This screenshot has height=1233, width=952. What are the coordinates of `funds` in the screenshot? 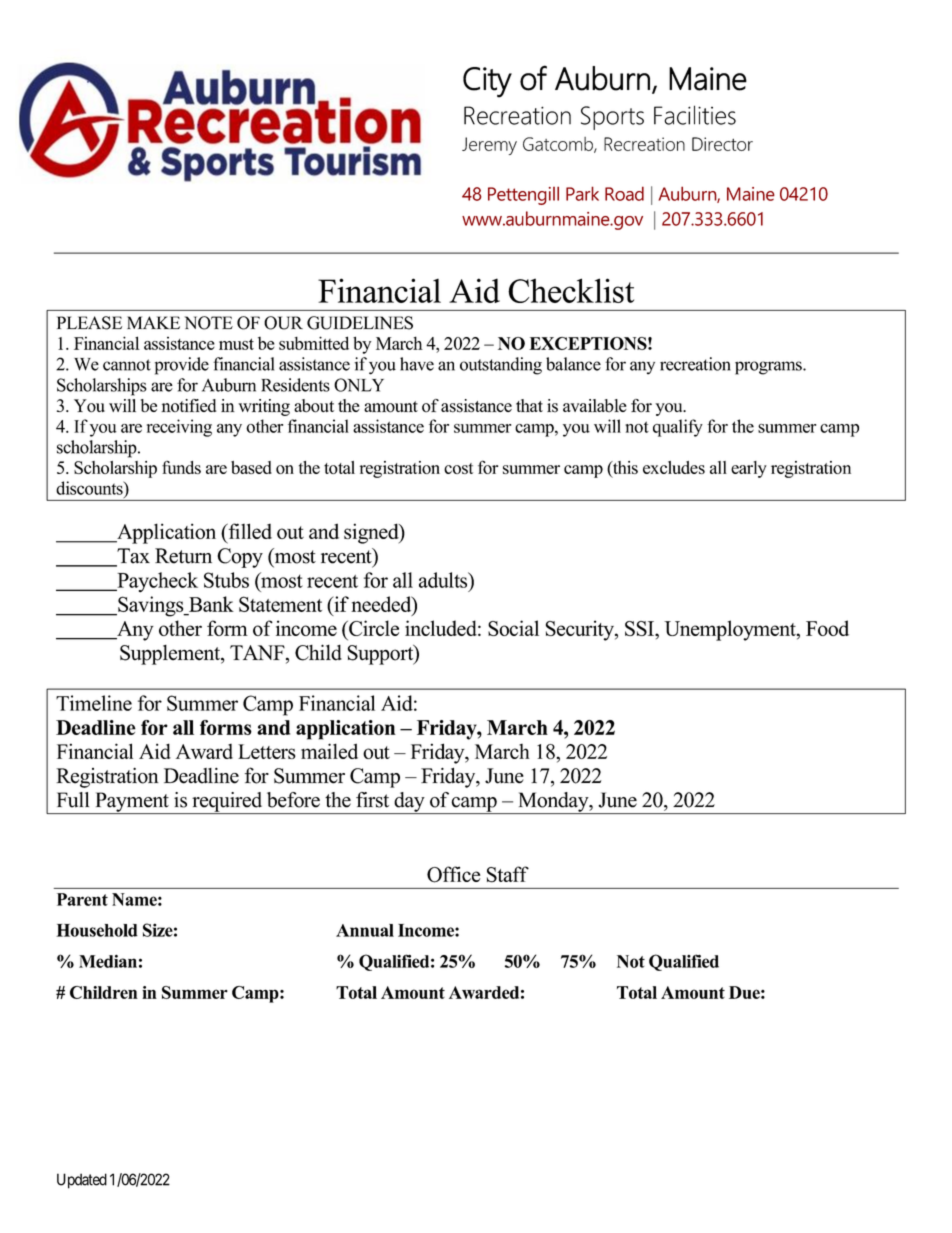 It's located at (181, 467).
